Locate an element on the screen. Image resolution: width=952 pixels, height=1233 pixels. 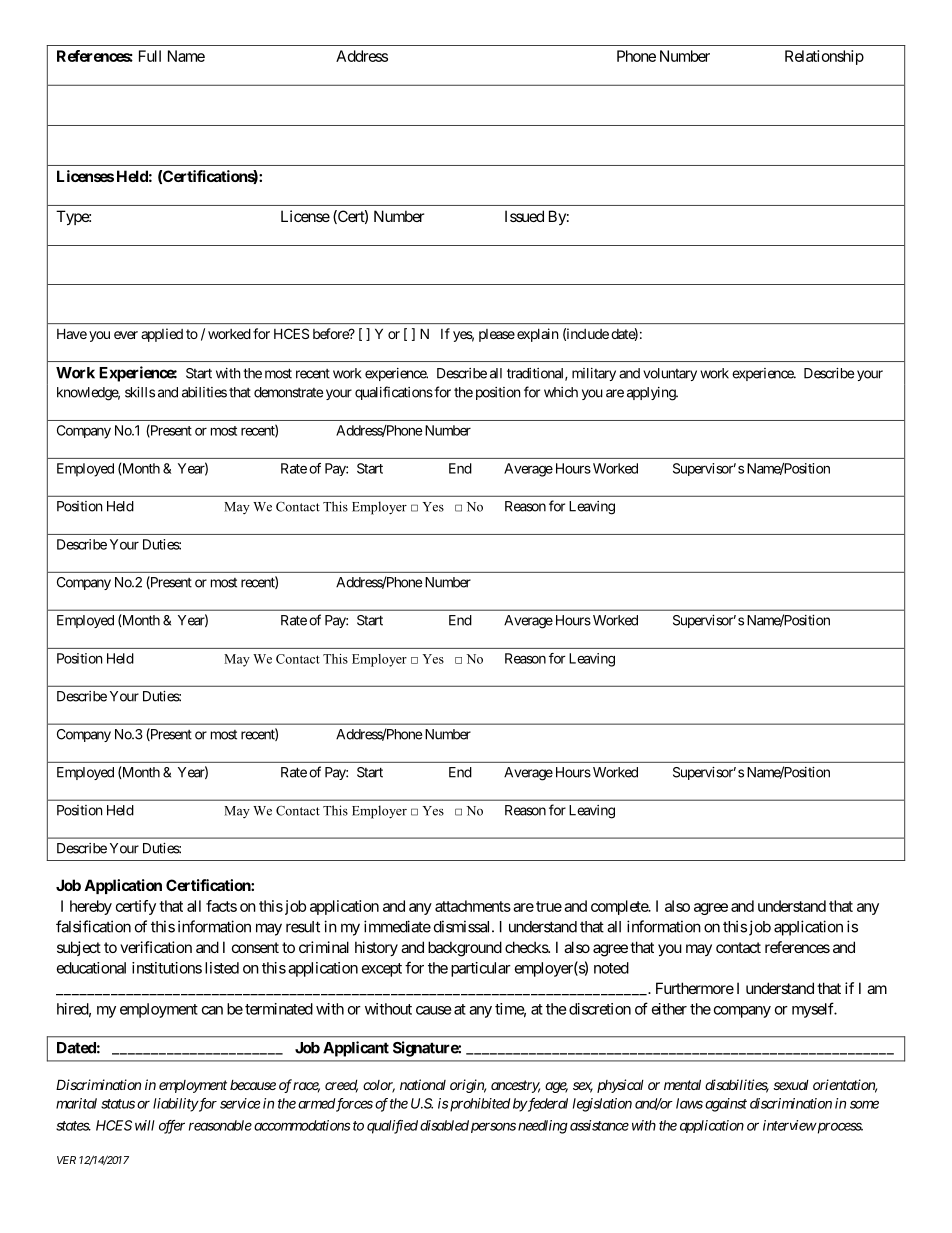
hereby is located at coordinates (91, 907).
